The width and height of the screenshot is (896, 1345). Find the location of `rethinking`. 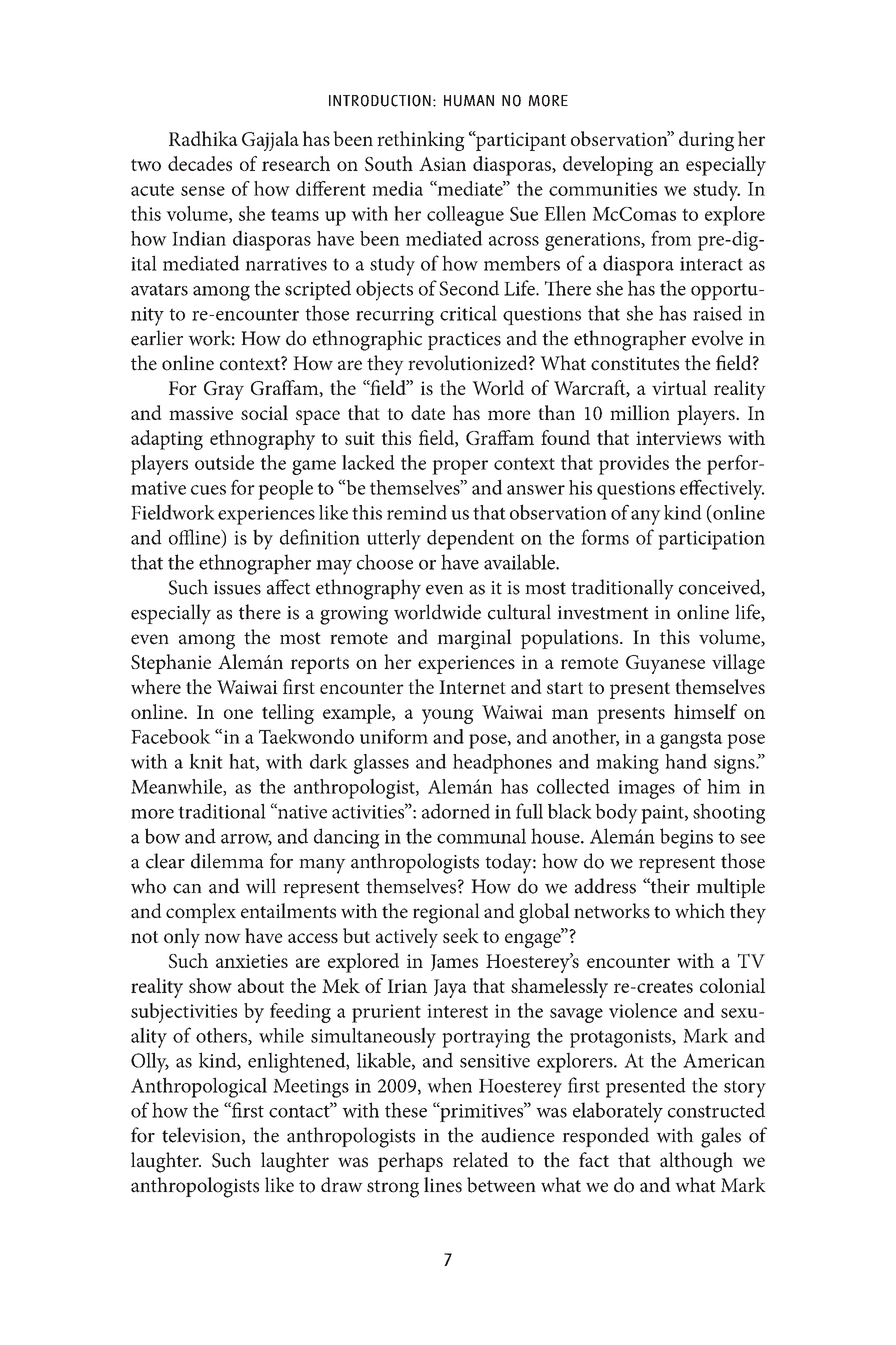

rethinking is located at coordinates (421, 141).
